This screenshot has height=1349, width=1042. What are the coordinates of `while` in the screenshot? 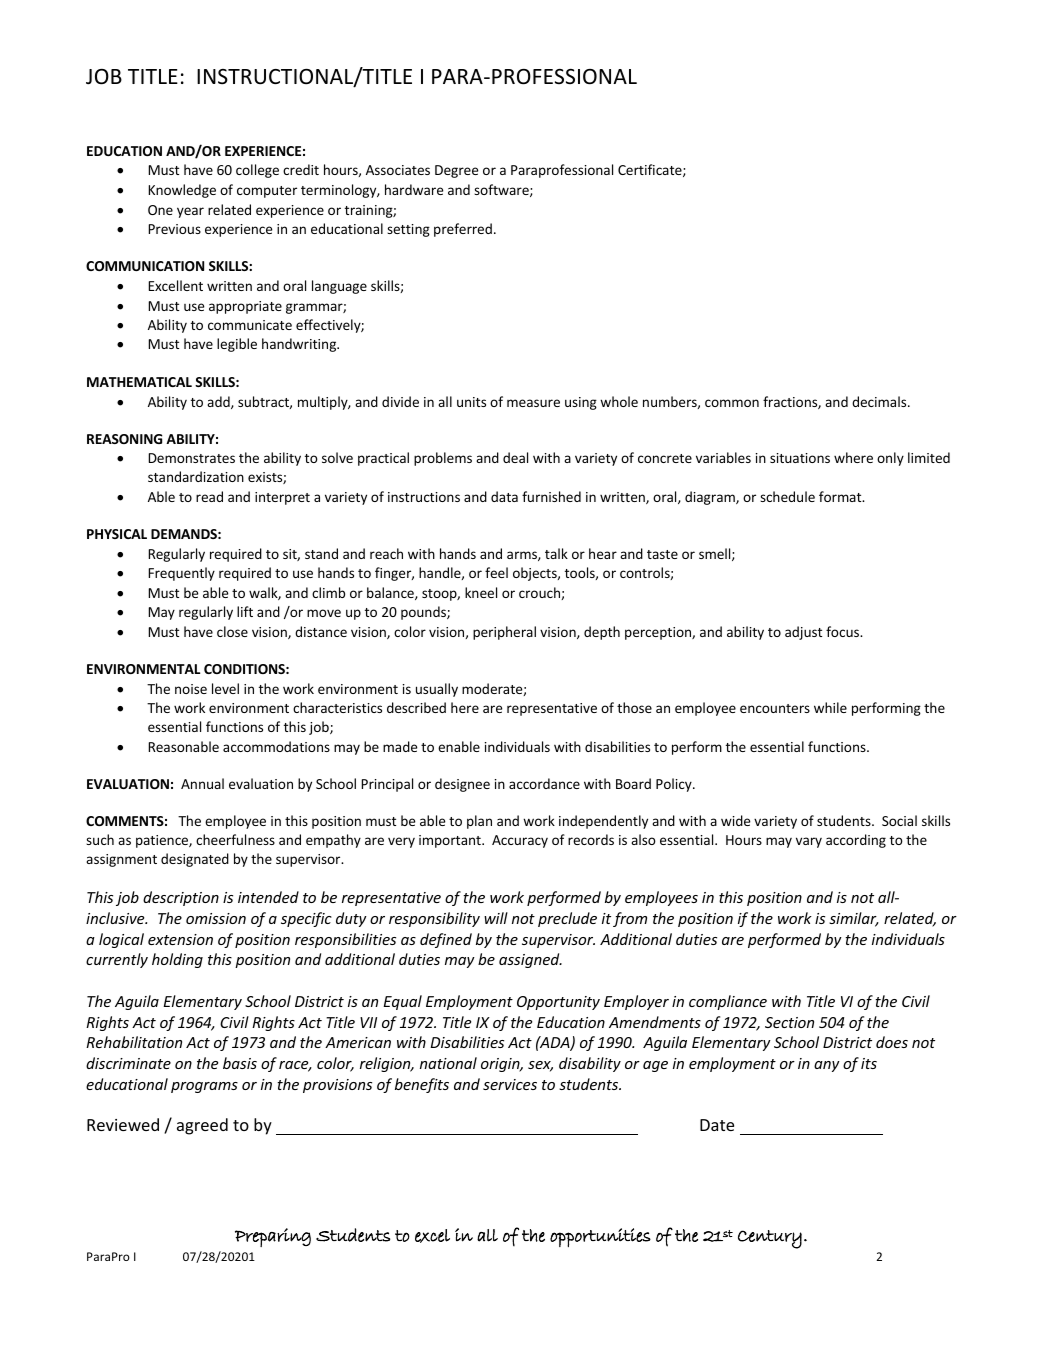 It's located at (830, 707).
